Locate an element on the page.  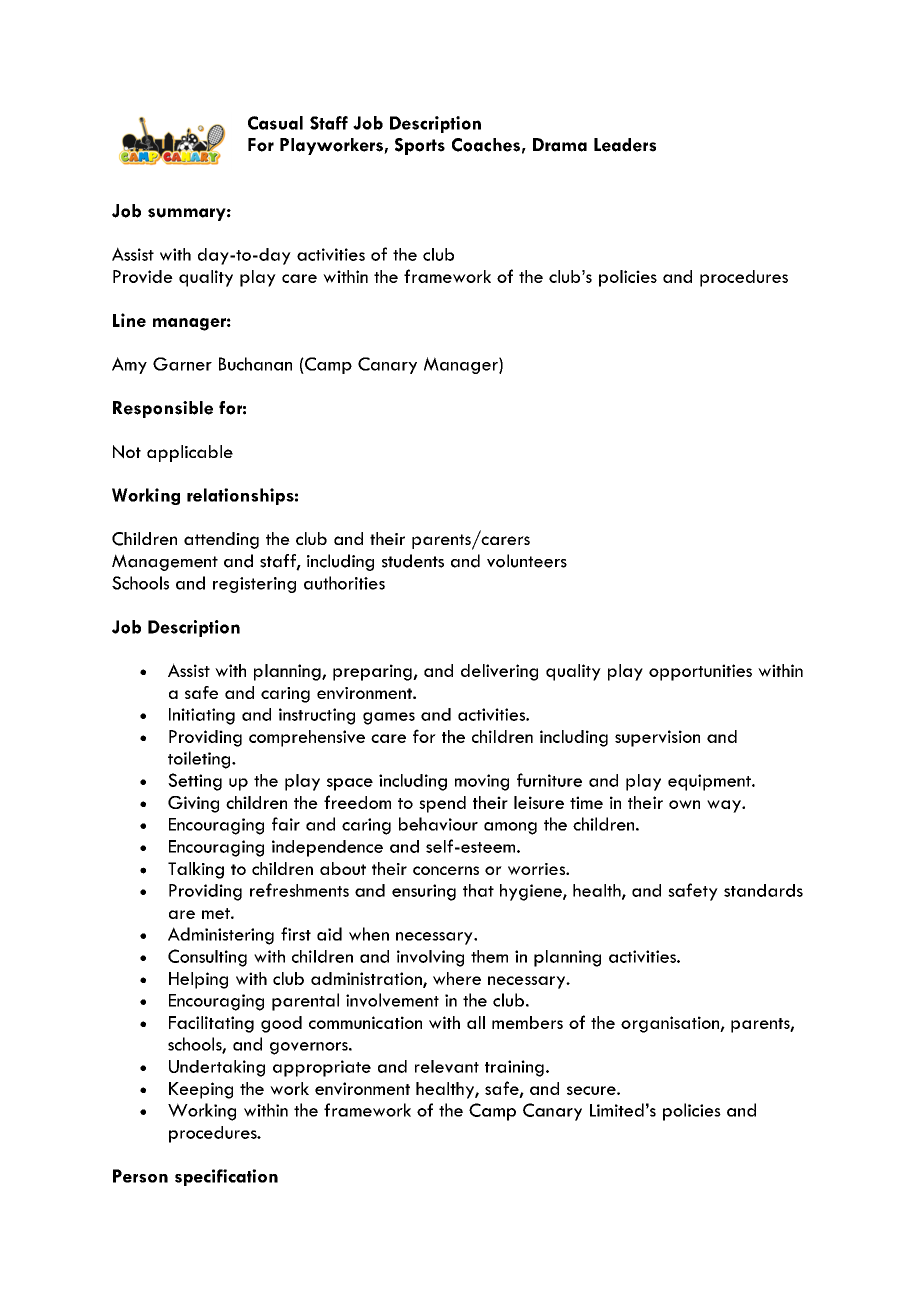
specification is located at coordinates (226, 1177).
